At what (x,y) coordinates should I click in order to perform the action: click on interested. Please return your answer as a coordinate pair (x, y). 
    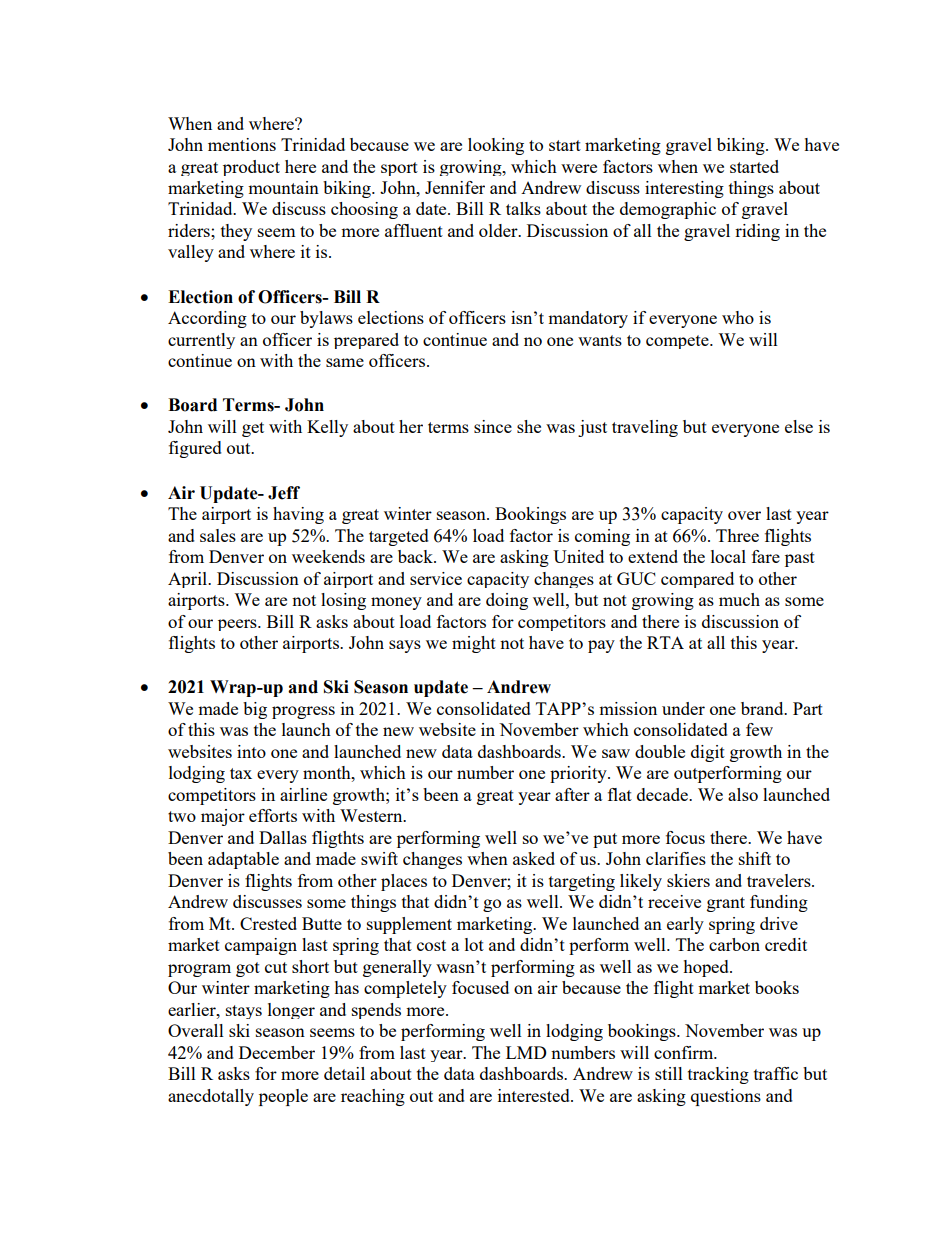
    Looking at the image, I should click on (535, 1095).
